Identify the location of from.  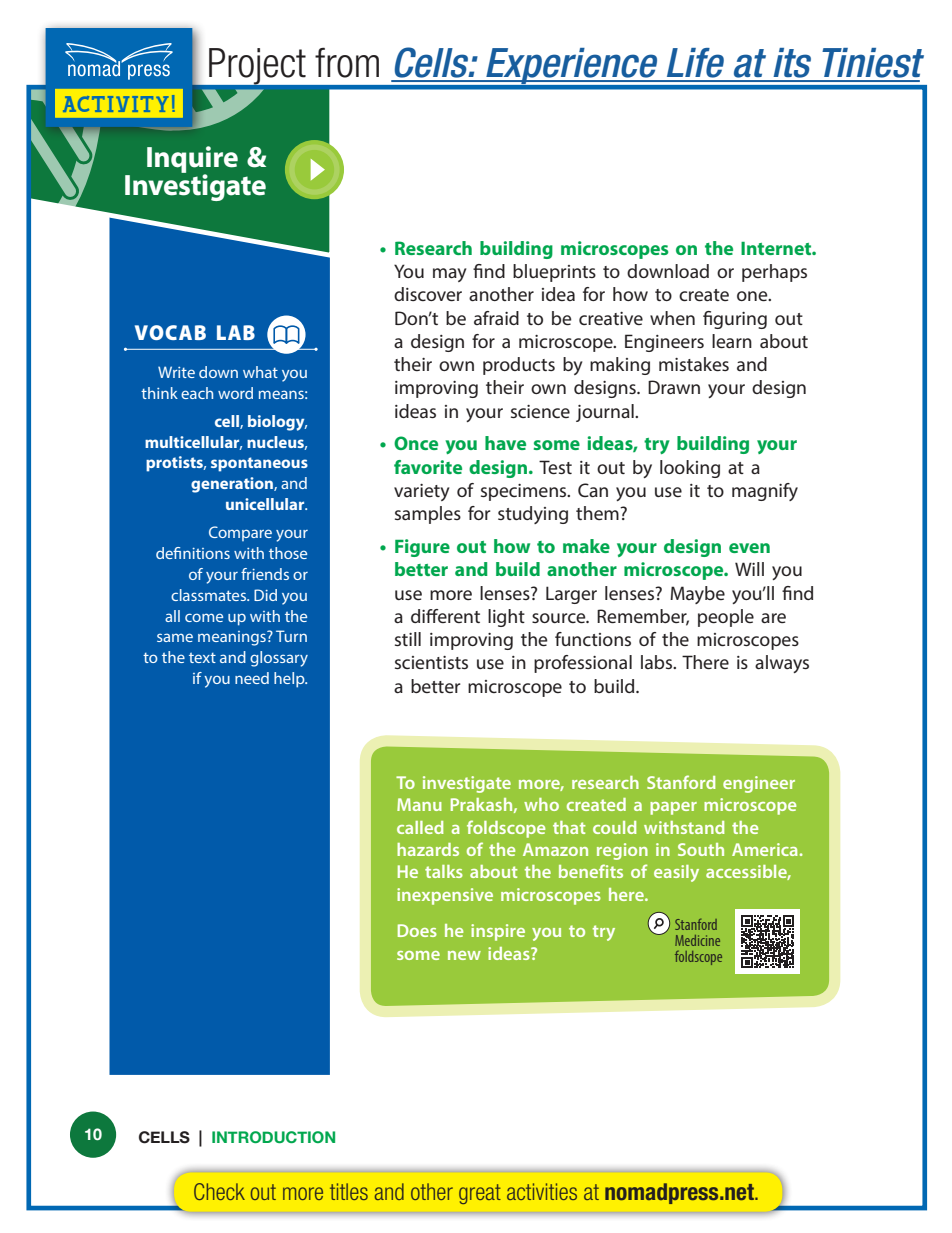
(347, 62).
